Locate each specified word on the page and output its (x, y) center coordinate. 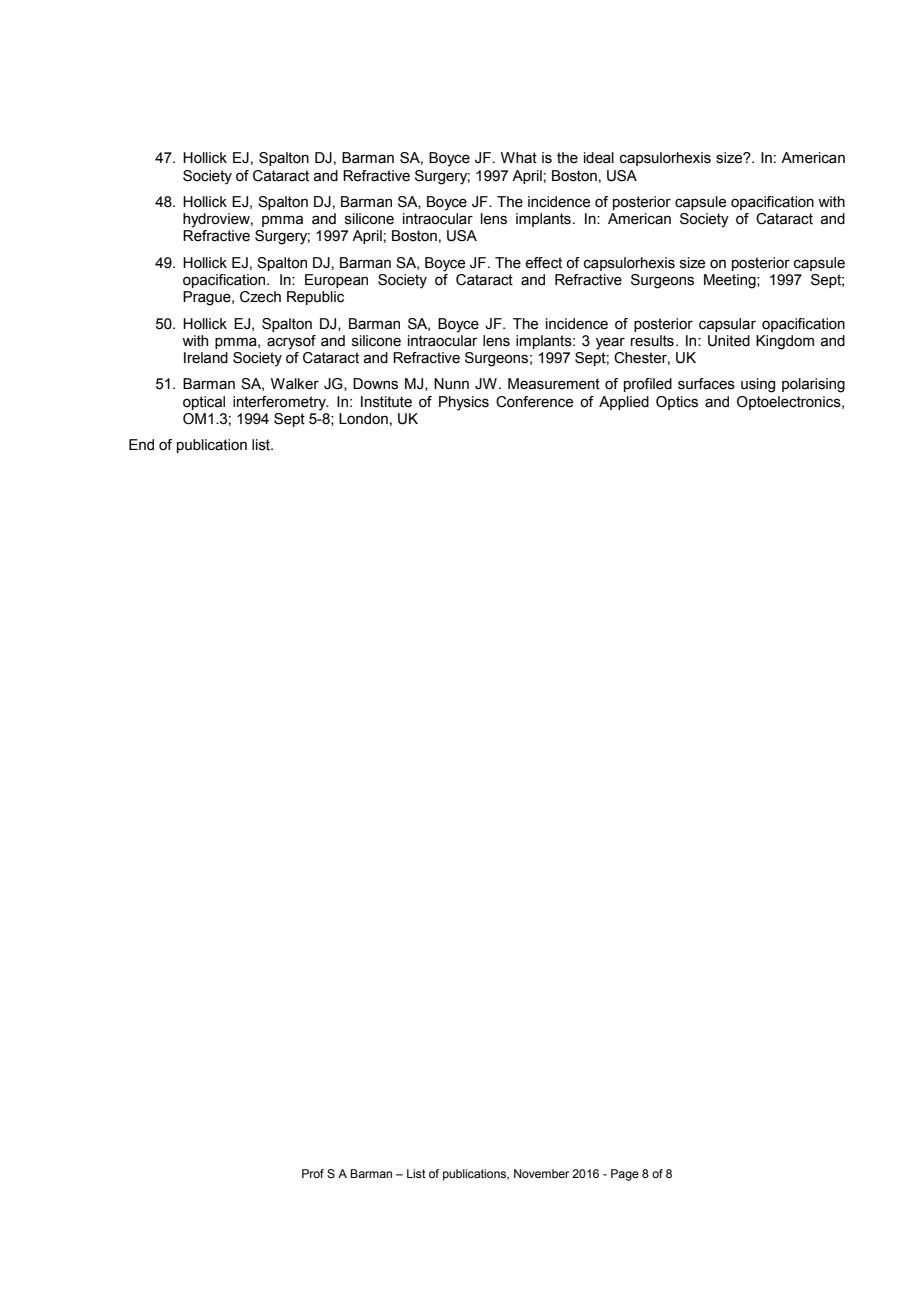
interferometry (280, 403)
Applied (624, 403)
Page (625, 1175)
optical (204, 403)
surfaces (706, 384)
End (141, 445)
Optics (677, 403)
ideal (599, 158)
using (758, 385)
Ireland (206, 358)
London (363, 419)
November (541, 1173)
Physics (464, 403)
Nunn (451, 384)
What (519, 158)
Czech (260, 297)
